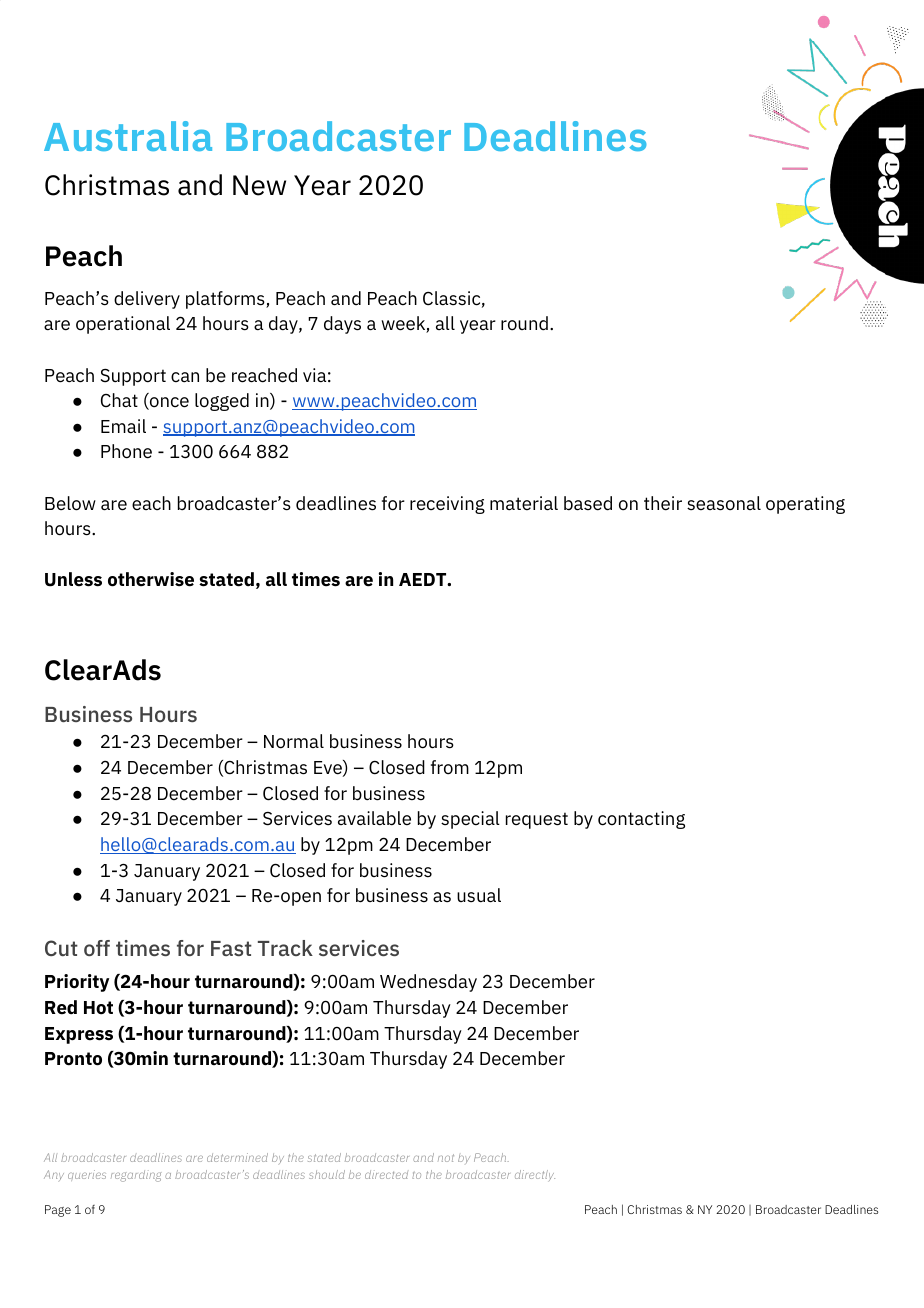 This screenshot has height=1308, width=924. Describe the element at coordinates (724, 503) in the screenshot. I see `seasonal` at that location.
